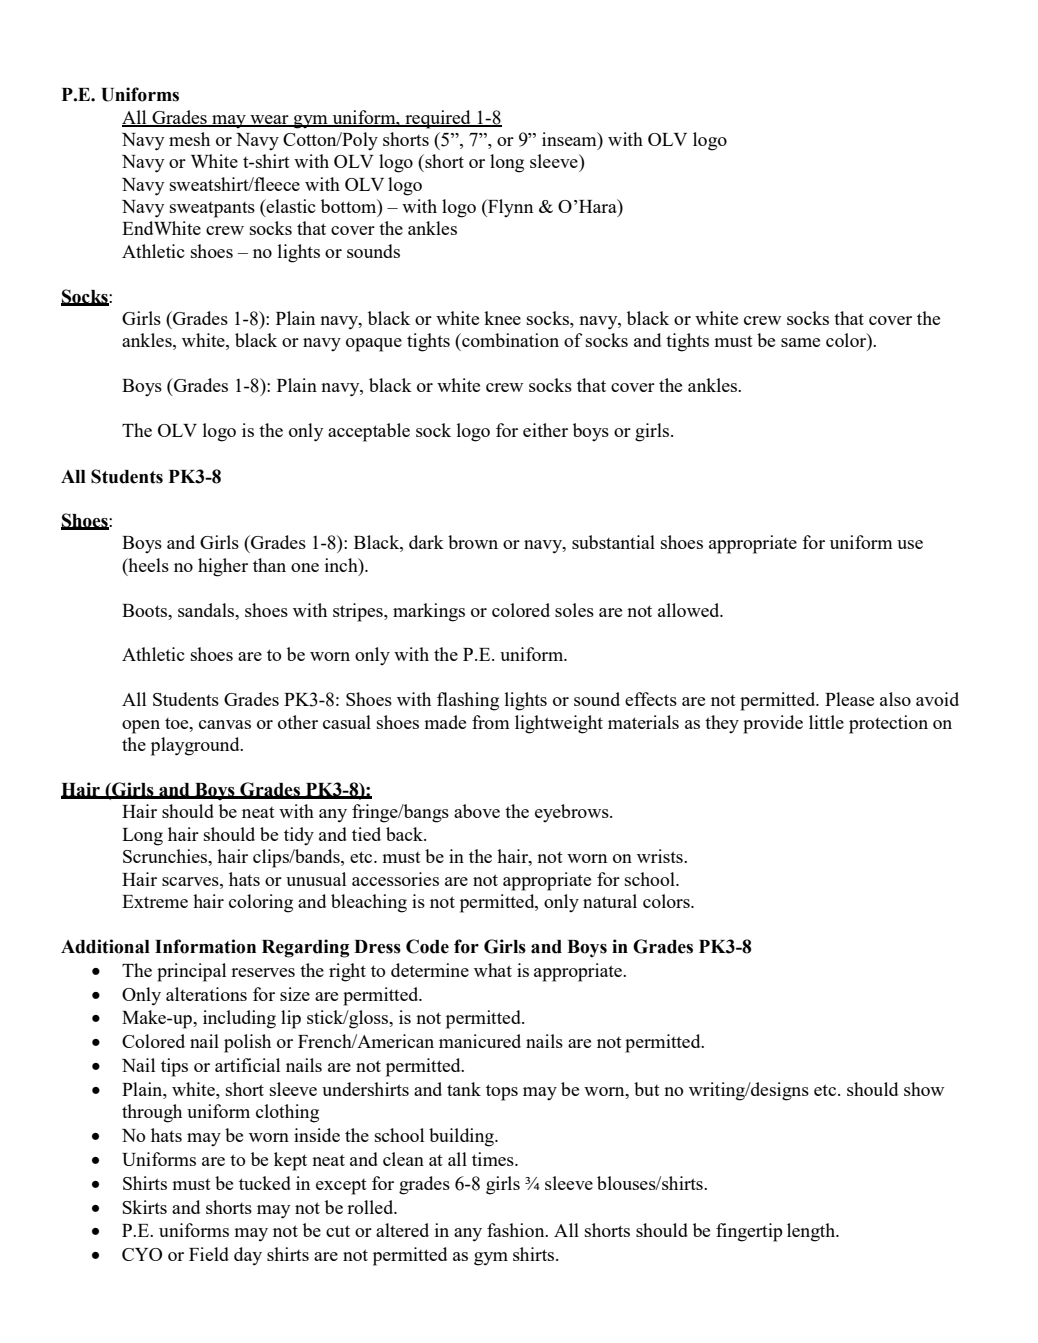  Describe the element at coordinates (209, 1254) in the image. I see `Field` at that location.
